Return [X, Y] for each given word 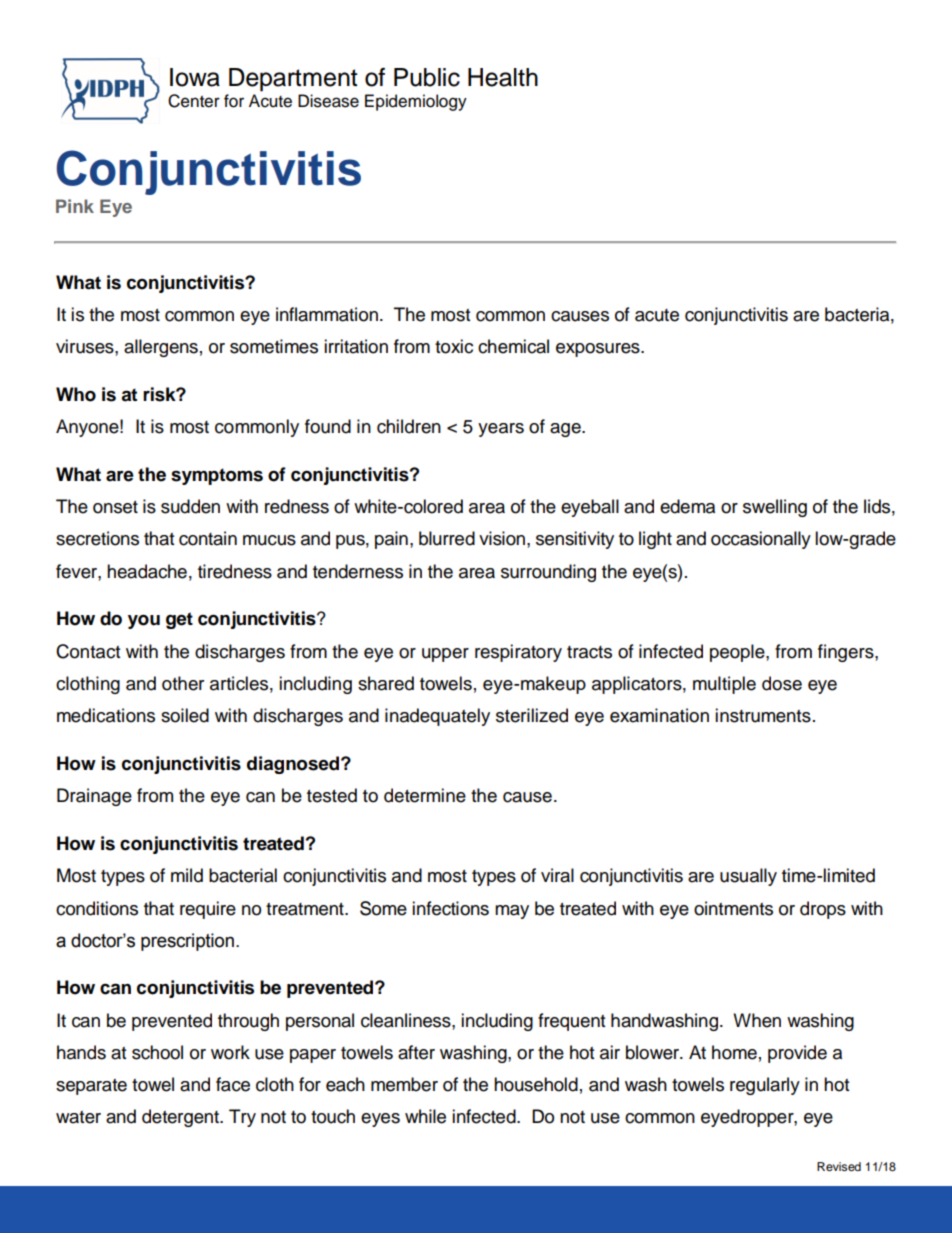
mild [187, 875]
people [738, 653]
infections [450, 908]
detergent [181, 1118]
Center [194, 101]
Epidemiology [416, 102]
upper [445, 655]
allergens [161, 348]
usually [748, 877]
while [425, 1116]
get [179, 620]
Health [503, 77]
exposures [599, 350]
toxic [454, 346]
